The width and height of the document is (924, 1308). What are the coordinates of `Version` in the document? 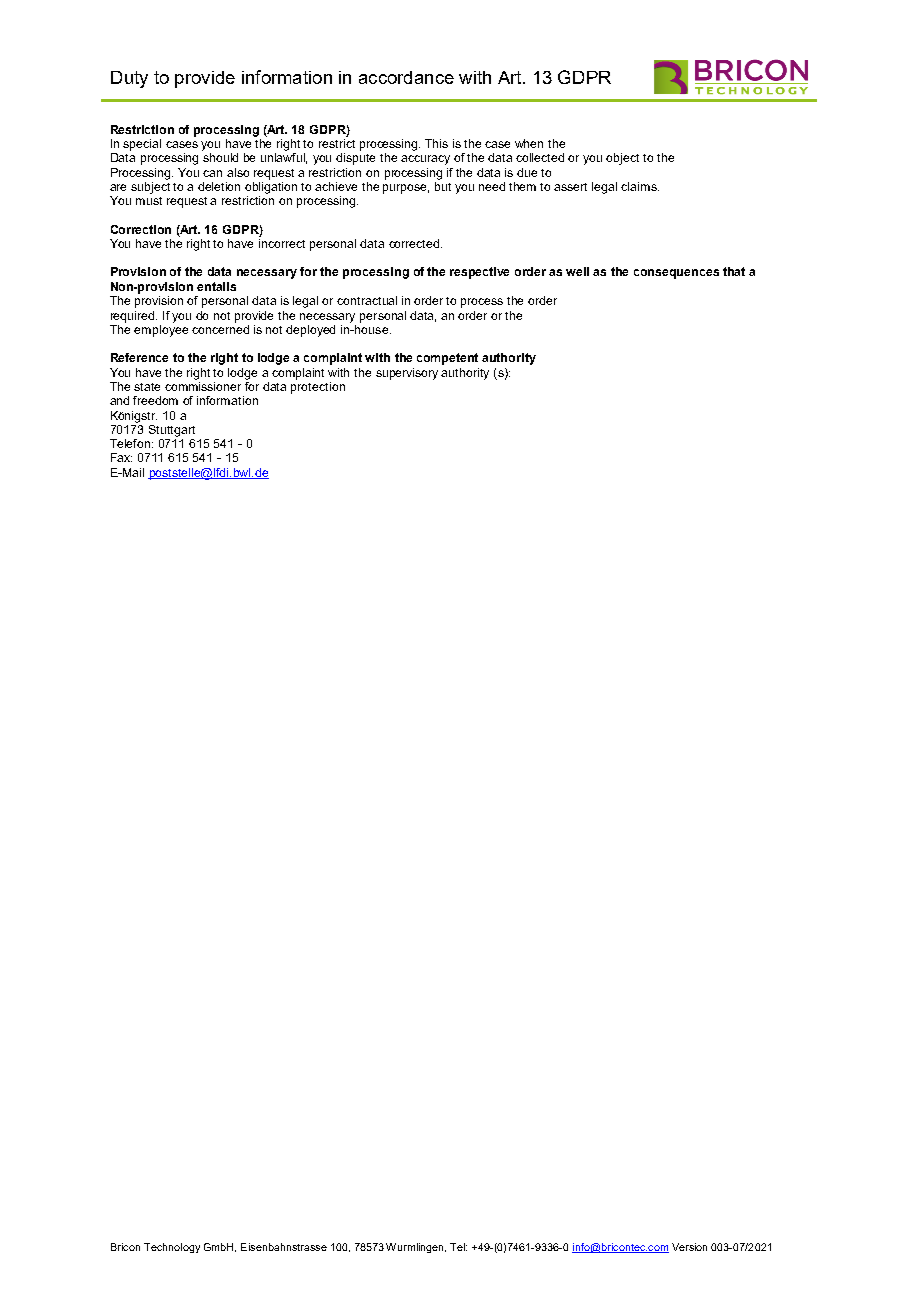 It's located at (689, 1247).
